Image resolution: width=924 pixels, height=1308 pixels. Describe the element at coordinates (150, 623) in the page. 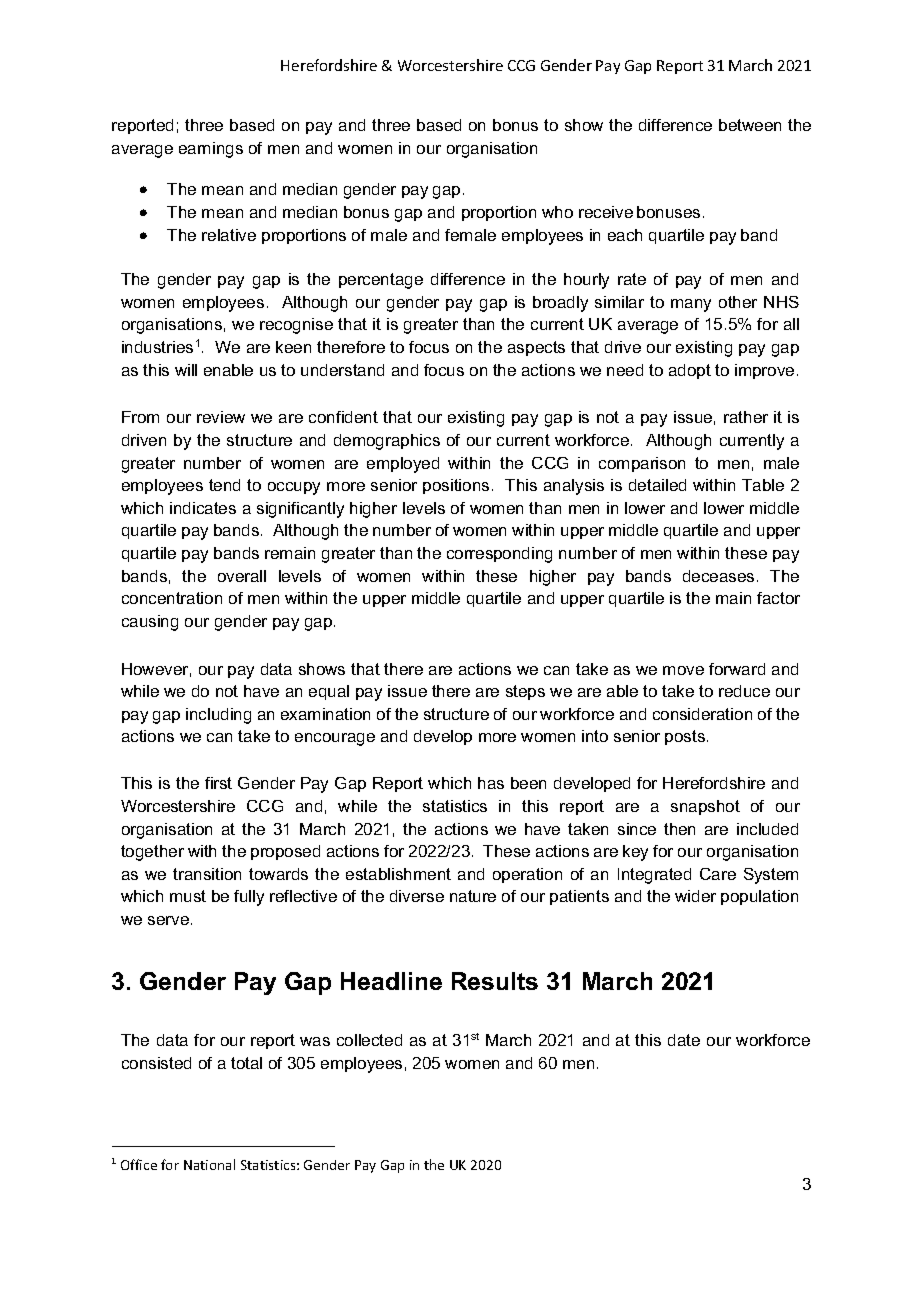

I see `causing` at that location.
